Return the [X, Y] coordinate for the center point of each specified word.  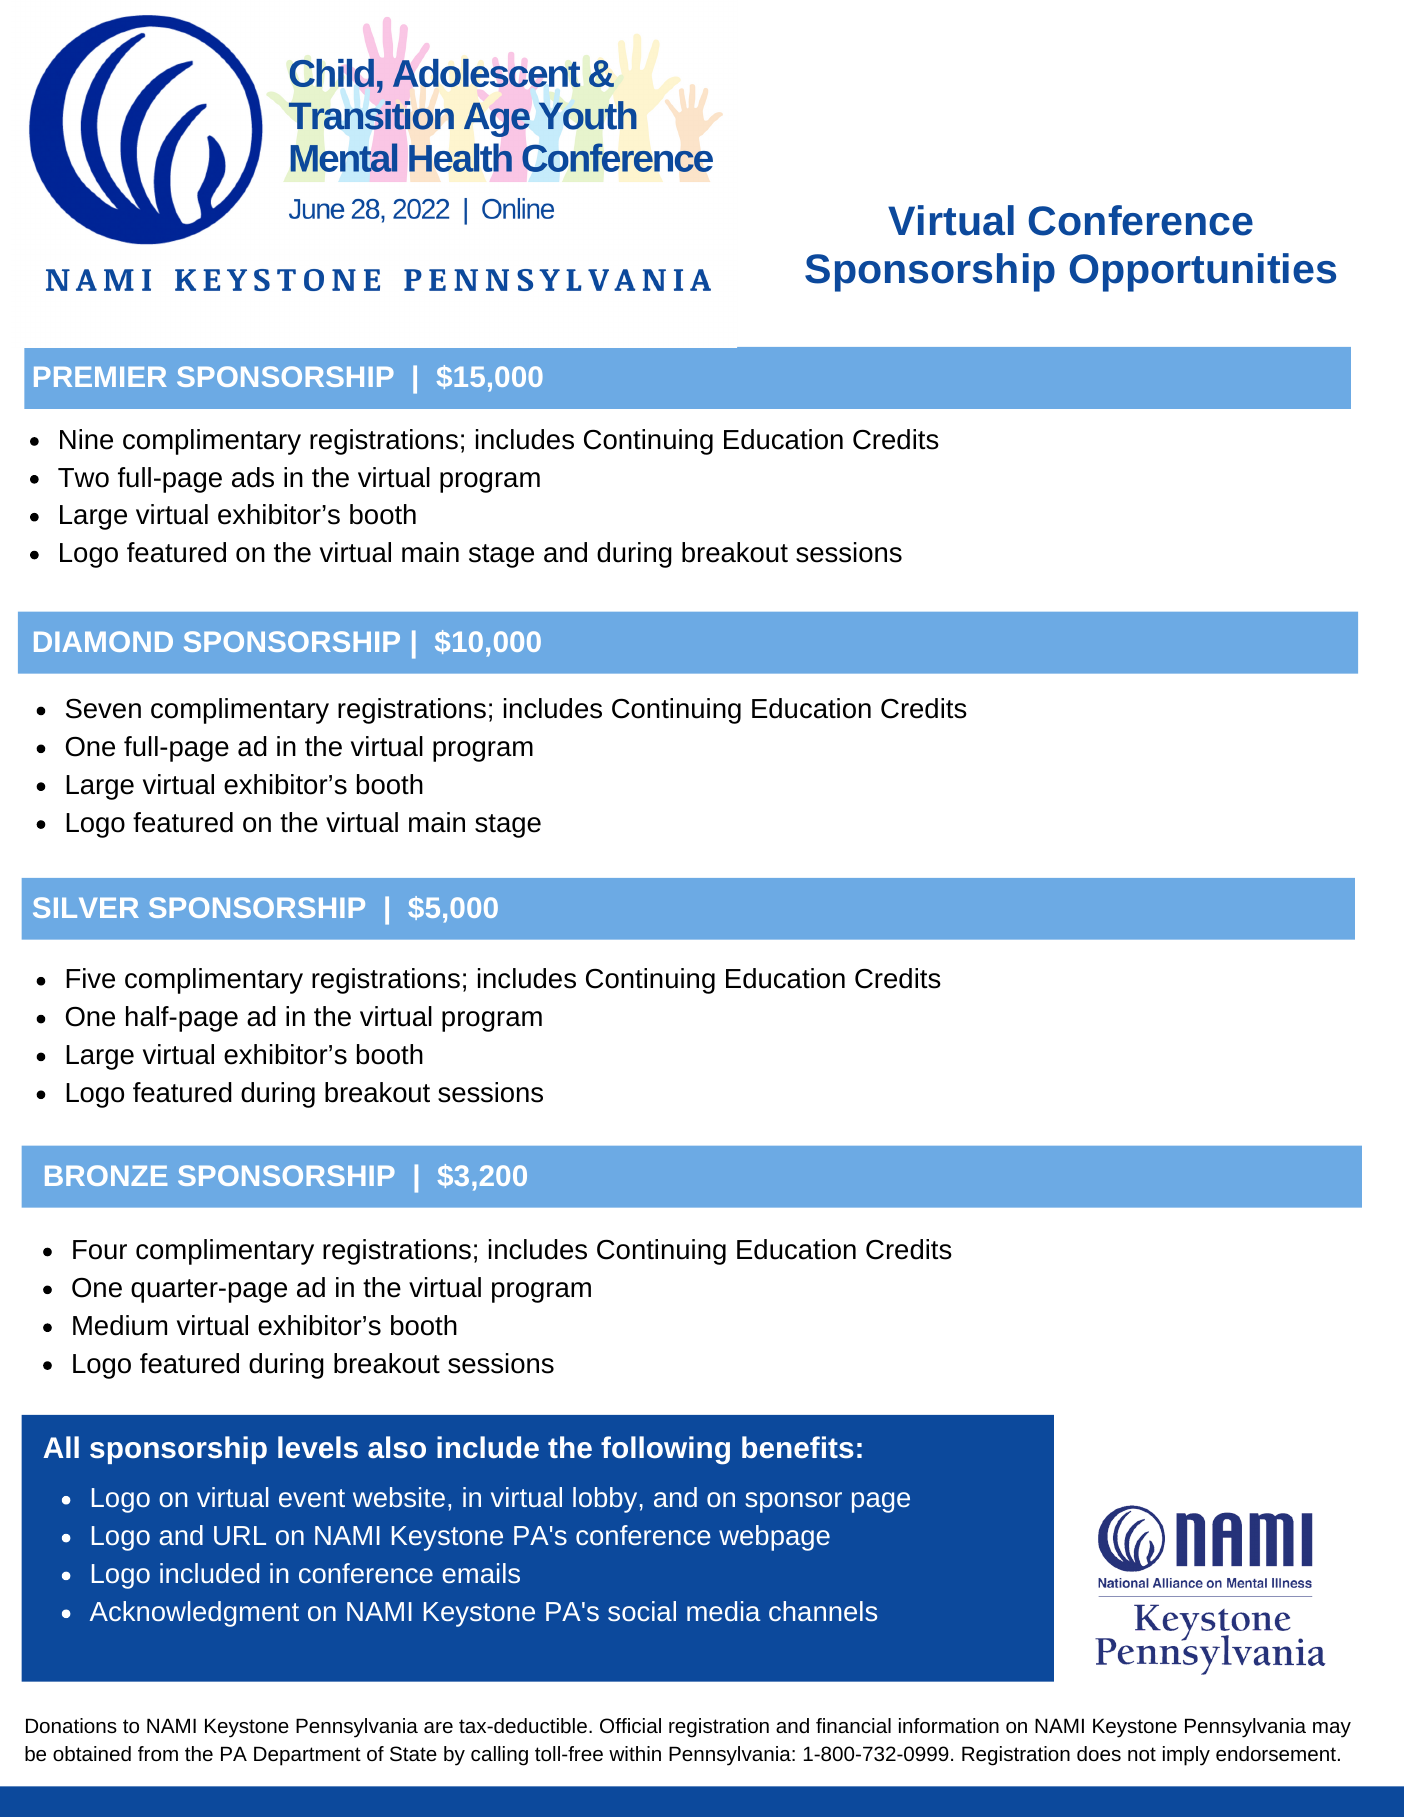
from [158, 1753]
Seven [103, 708]
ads [253, 477]
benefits [798, 1447]
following [665, 1450]
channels [823, 1611]
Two [83, 478]
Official [630, 1725]
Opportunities [1202, 272]
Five [90, 978]
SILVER [86, 907]
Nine [86, 439]
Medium [120, 1325]
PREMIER [100, 377]
